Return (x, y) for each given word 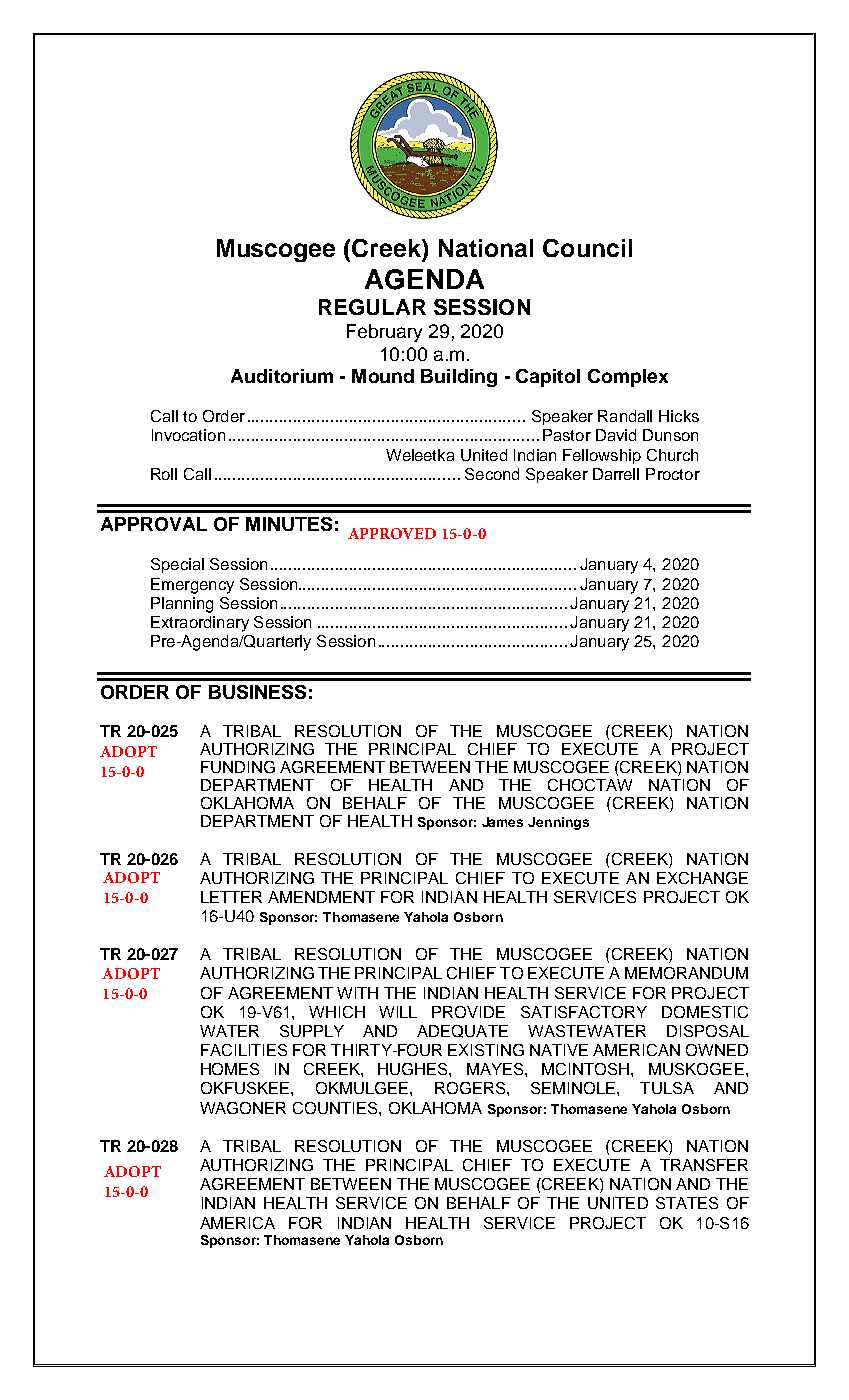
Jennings (558, 823)
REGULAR (372, 307)
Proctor (673, 474)
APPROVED (392, 533)
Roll (164, 474)
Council (587, 248)
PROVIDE (468, 1012)
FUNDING (238, 767)
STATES (687, 1203)
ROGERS (471, 1088)
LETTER (231, 897)
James (502, 822)
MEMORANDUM (686, 973)
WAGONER (243, 1108)
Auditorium (282, 376)
